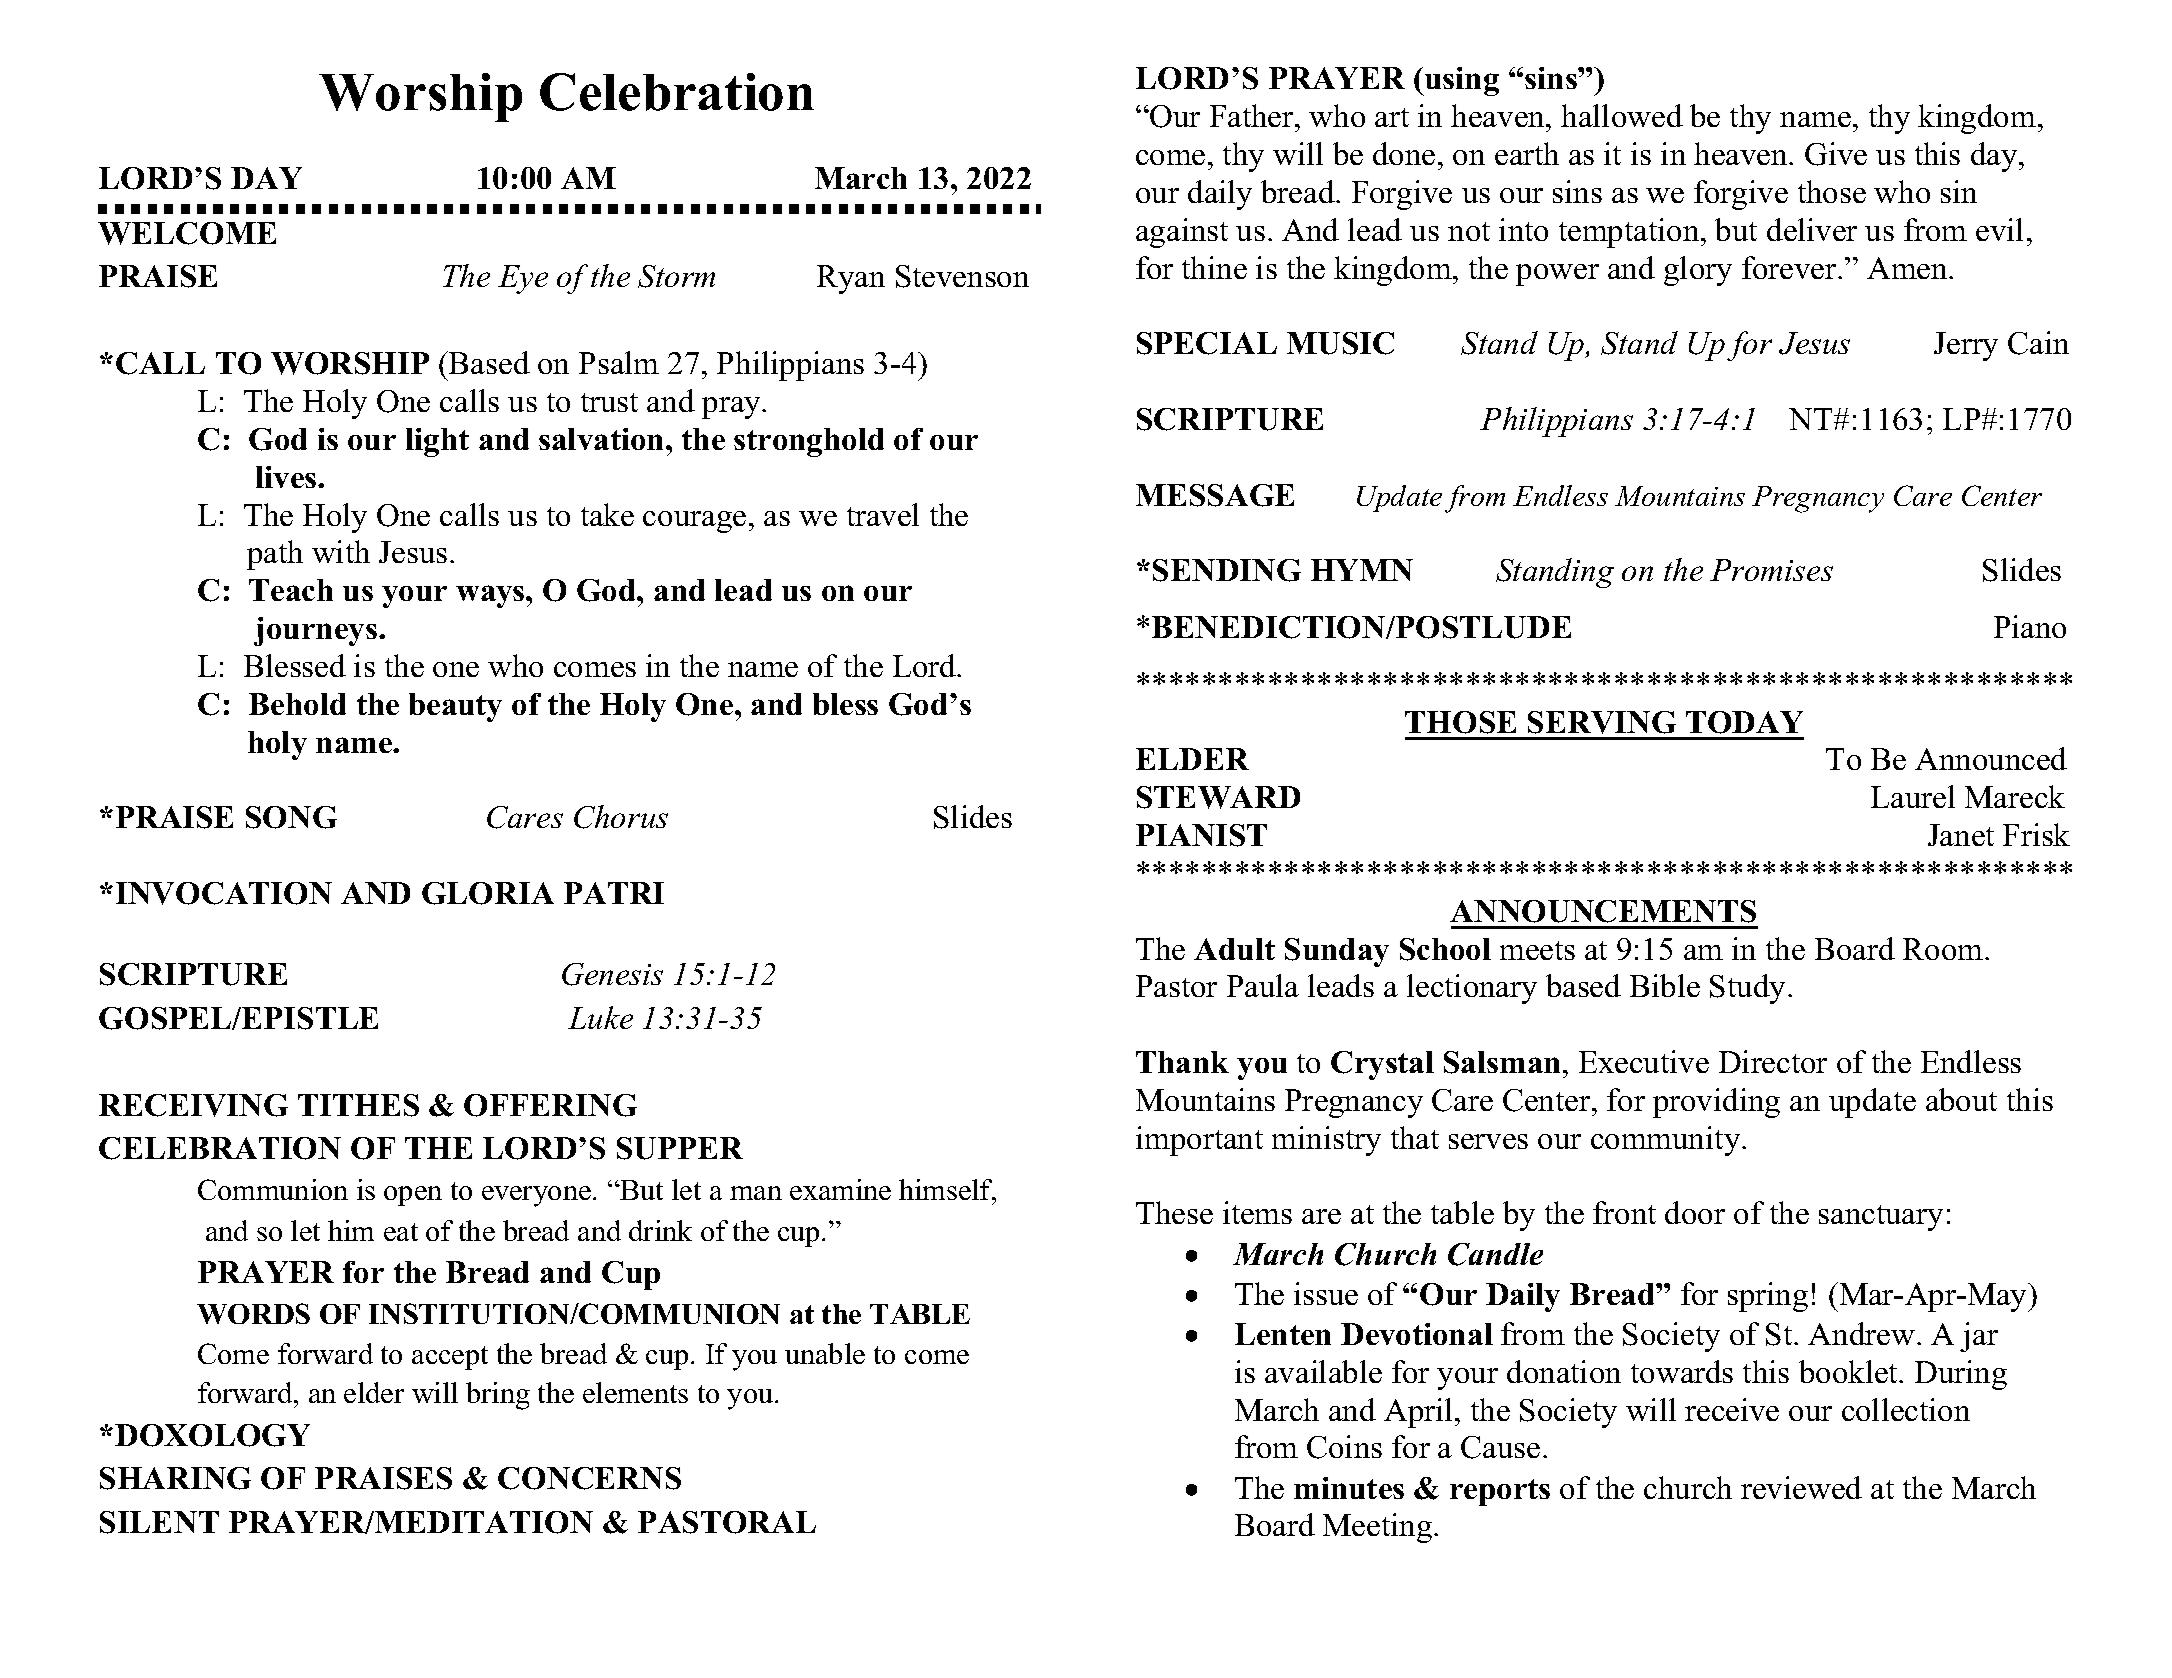 This screenshot has width=2172, height=1678. What do you see at coordinates (1253, 115) in the screenshot?
I see `Father` at bounding box center [1253, 115].
